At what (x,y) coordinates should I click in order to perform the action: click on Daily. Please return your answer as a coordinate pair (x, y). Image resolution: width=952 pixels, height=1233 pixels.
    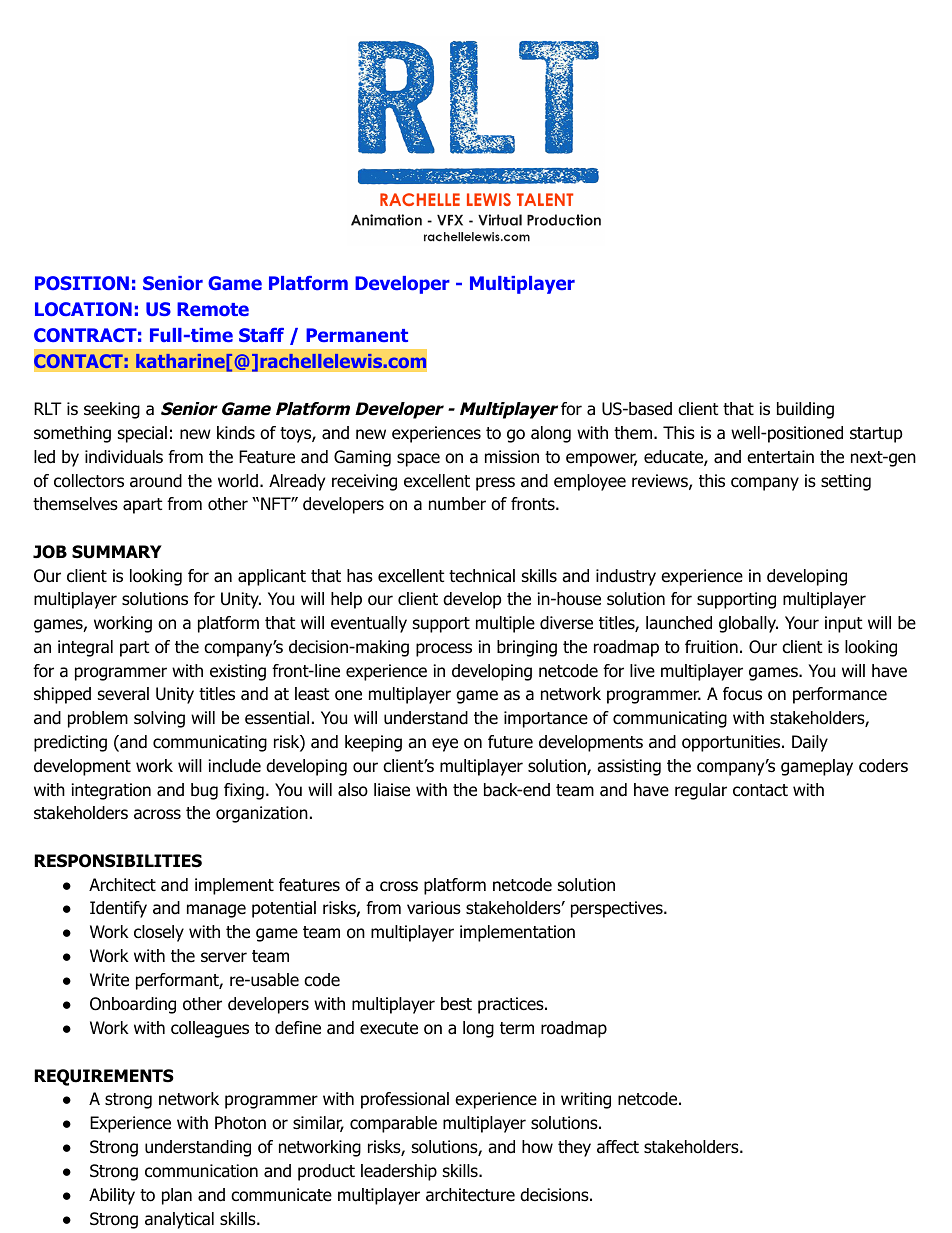
    Looking at the image, I should click on (810, 743).
